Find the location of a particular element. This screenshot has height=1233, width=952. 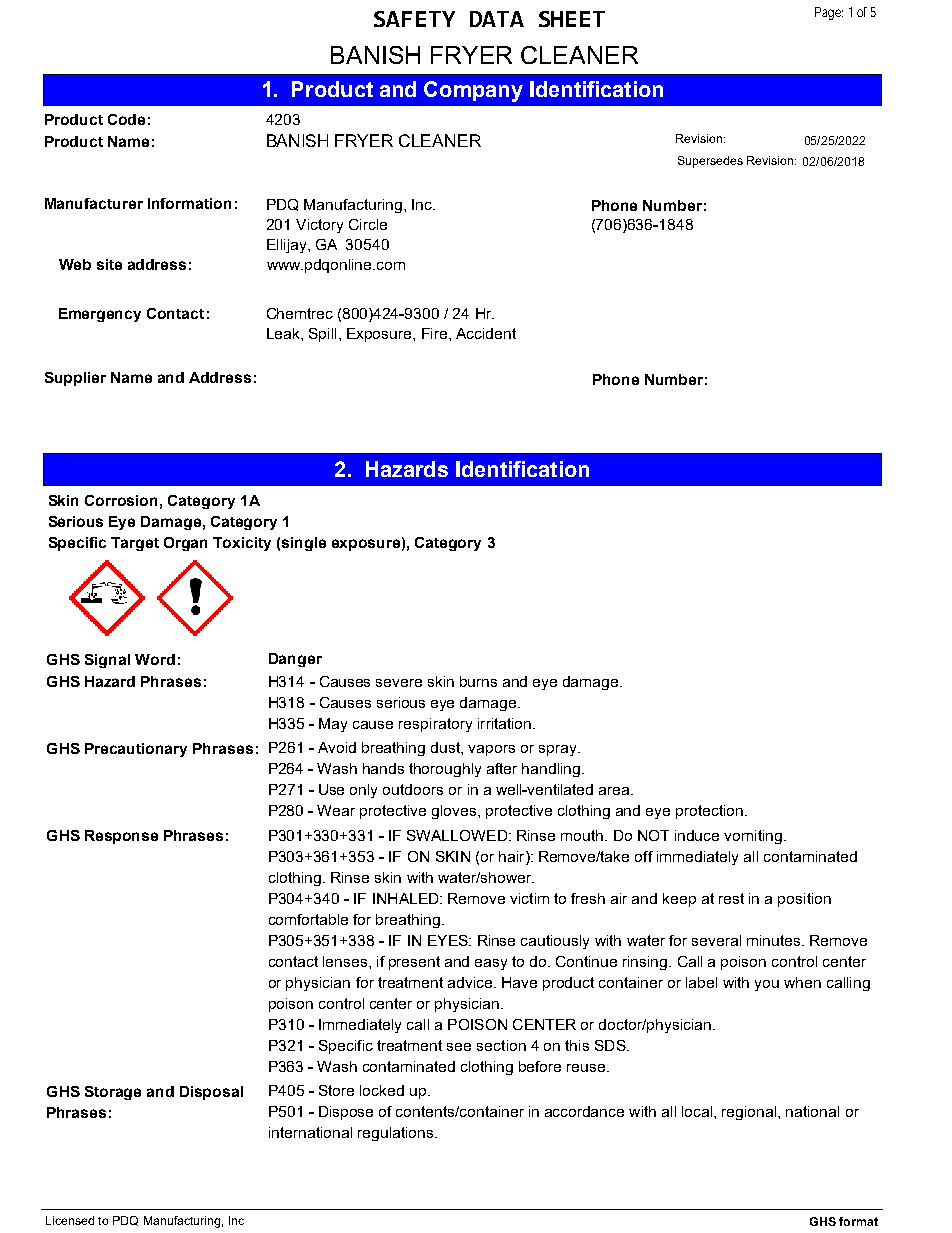

Code is located at coordinates (126, 119).
